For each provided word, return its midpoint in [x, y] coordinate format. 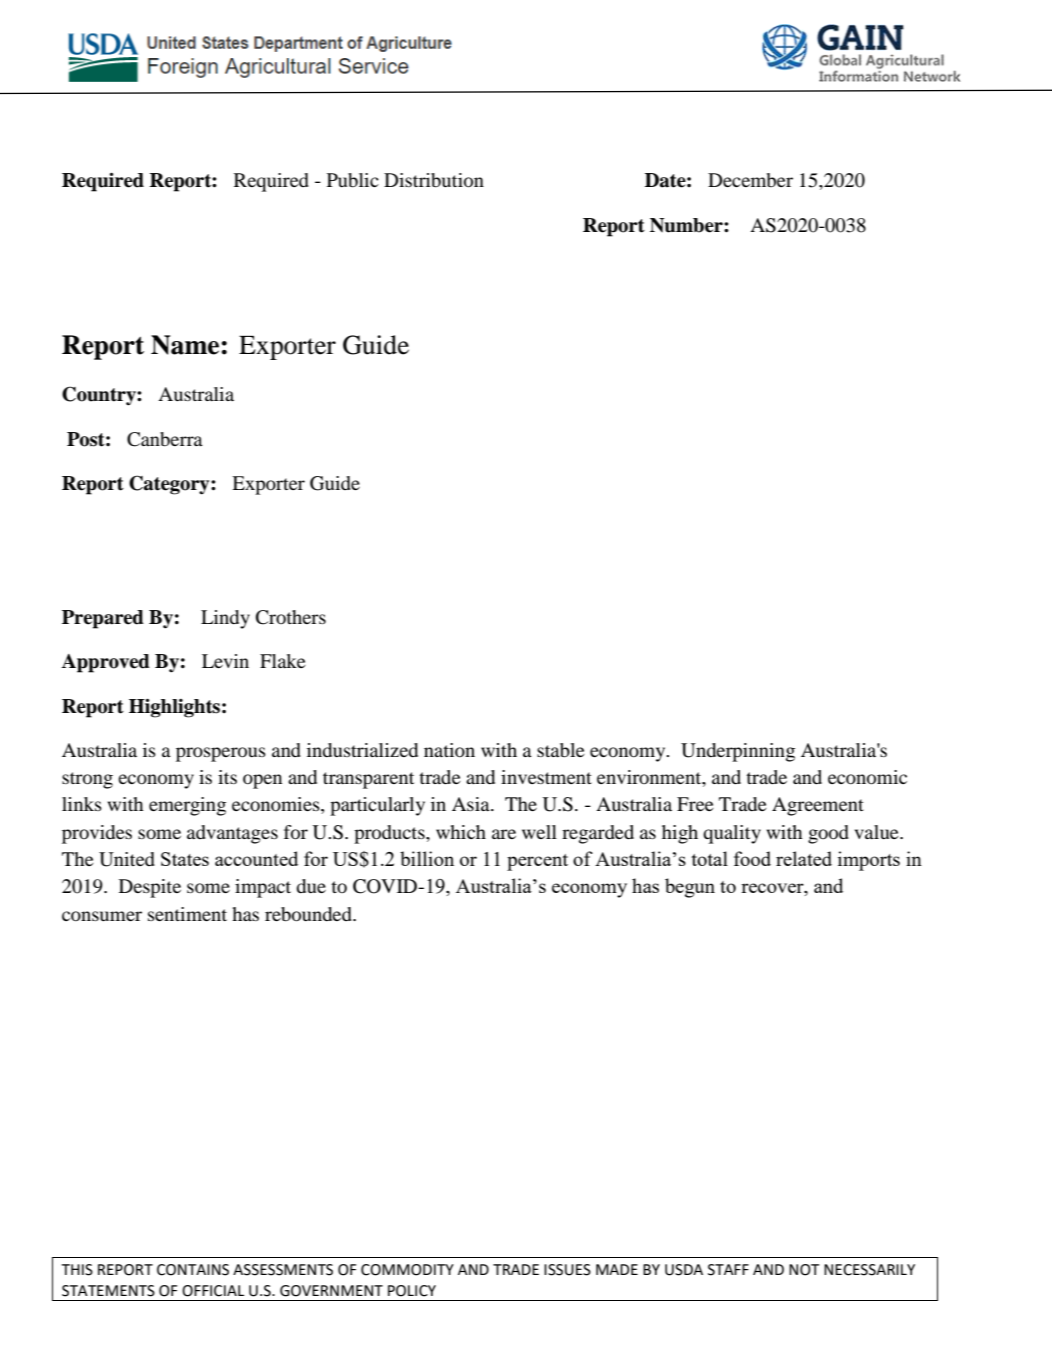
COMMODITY [407, 1270]
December [750, 180]
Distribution [434, 180]
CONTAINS [193, 1270]
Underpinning [738, 752]
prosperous [221, 754]
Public [353, 180]
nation [449, 750]
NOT [804, 1270]
